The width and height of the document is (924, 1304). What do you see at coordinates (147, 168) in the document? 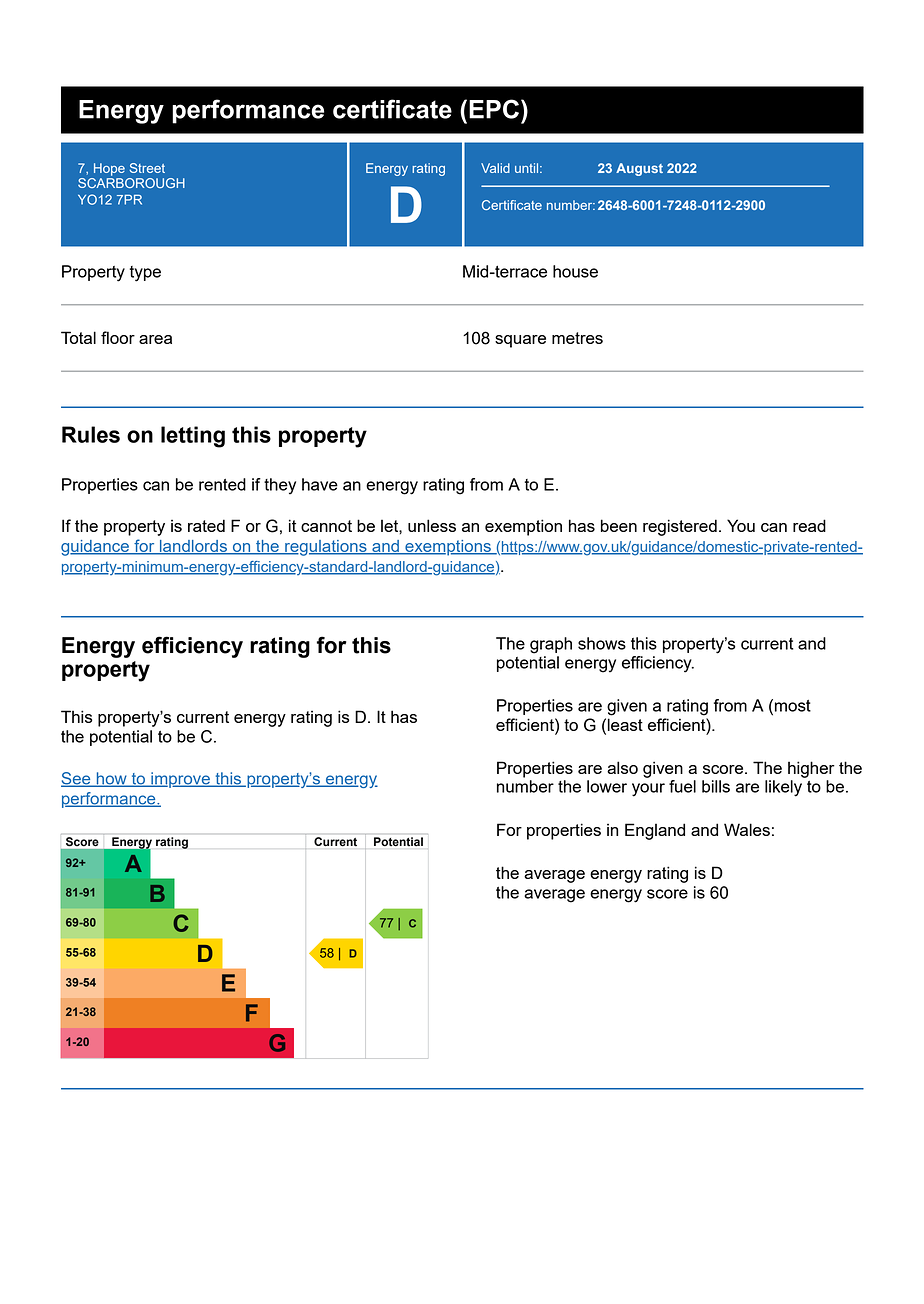
I see `Street` at bounding box center [147, 168].
